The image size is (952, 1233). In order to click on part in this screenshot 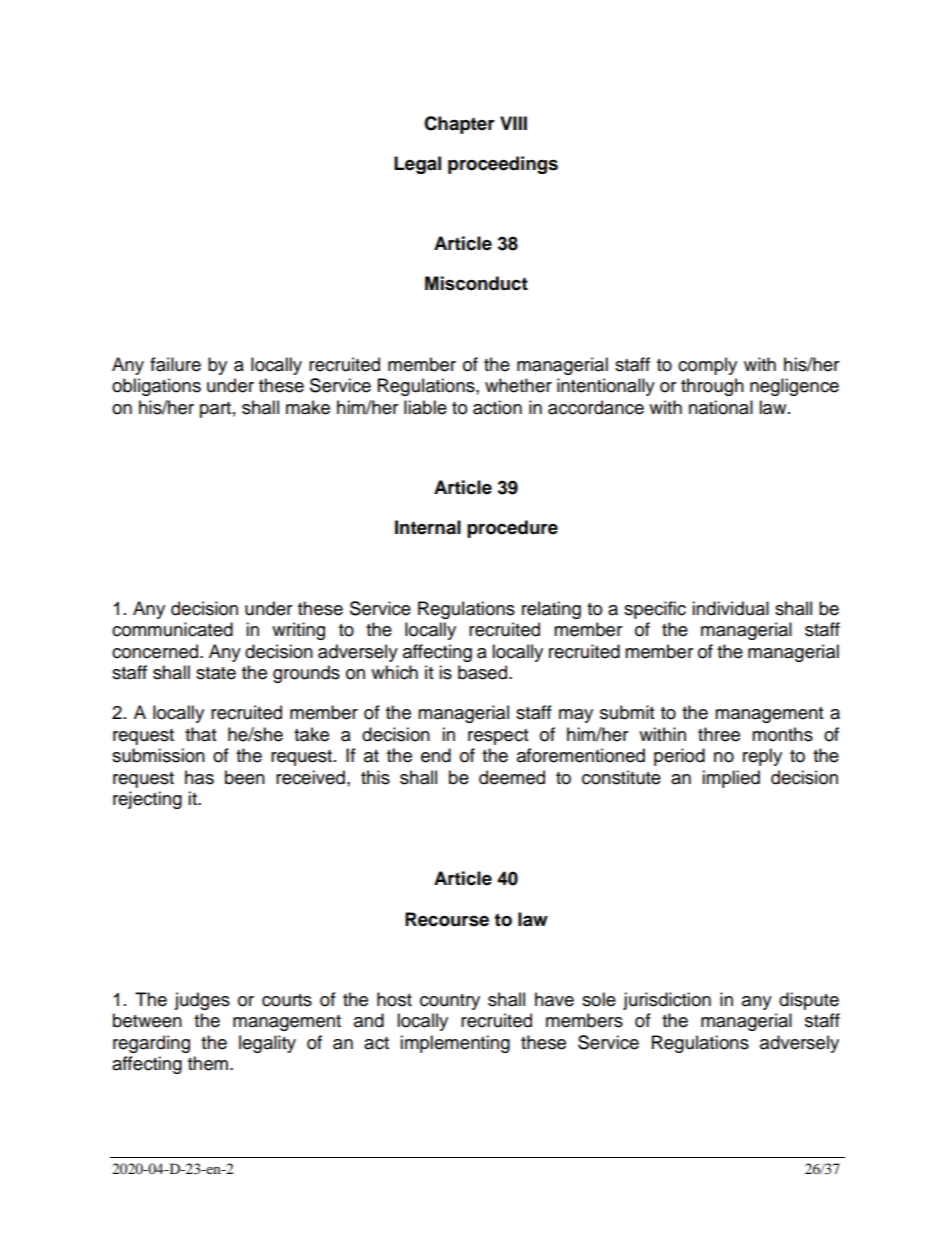, I will do `click(215, 410)`.
